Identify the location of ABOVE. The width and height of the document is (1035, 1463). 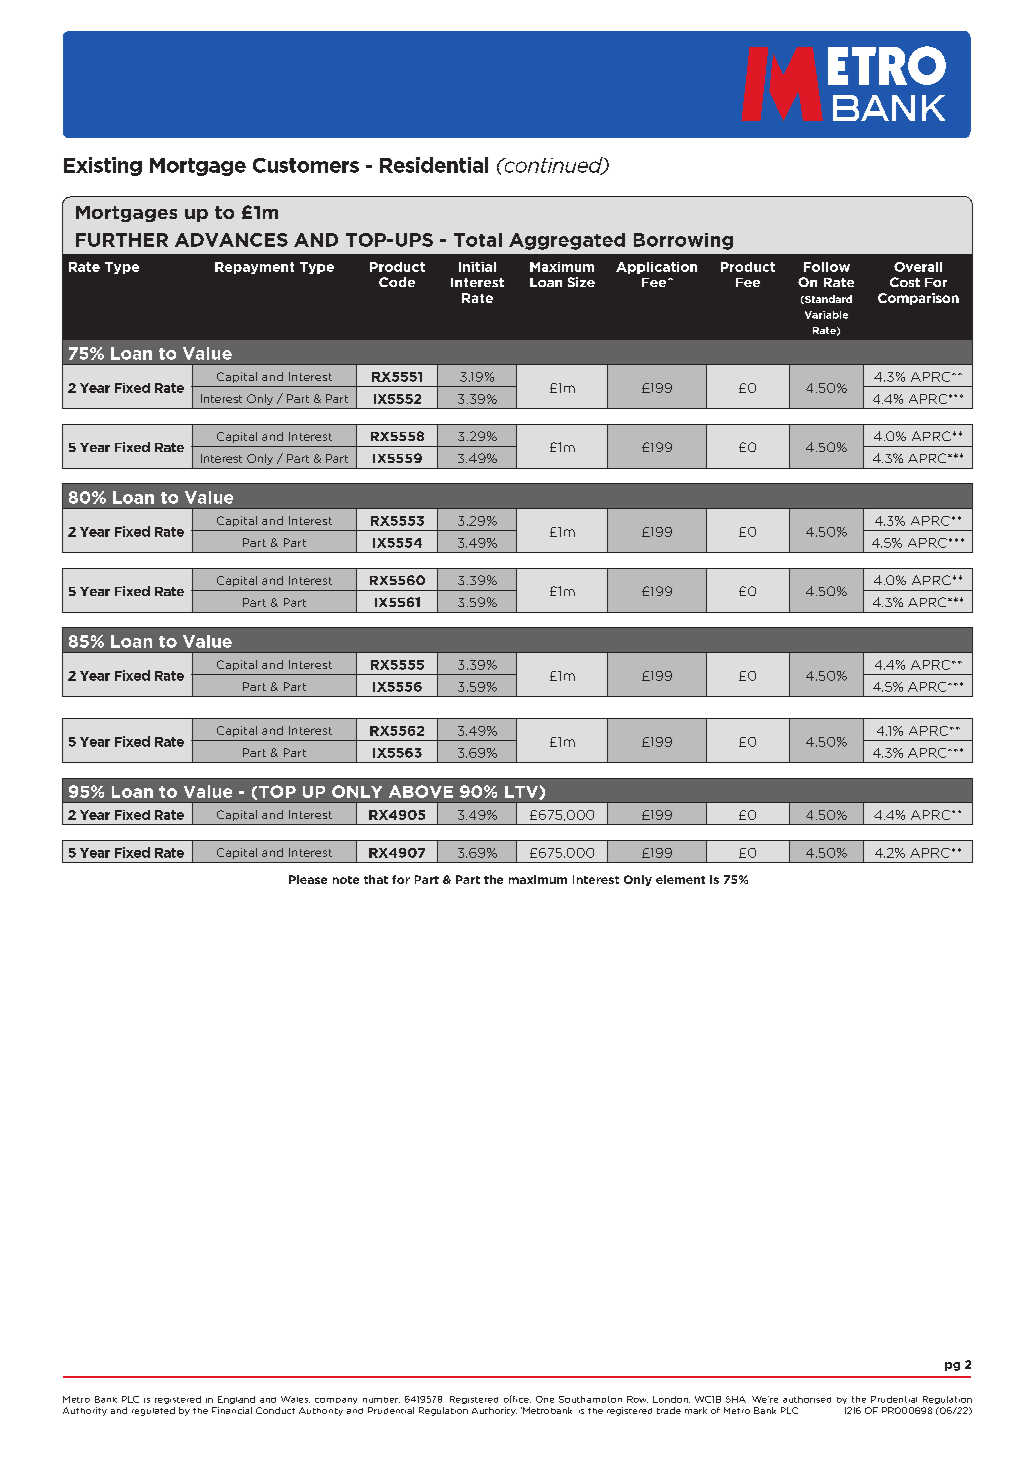
(421, 791).
